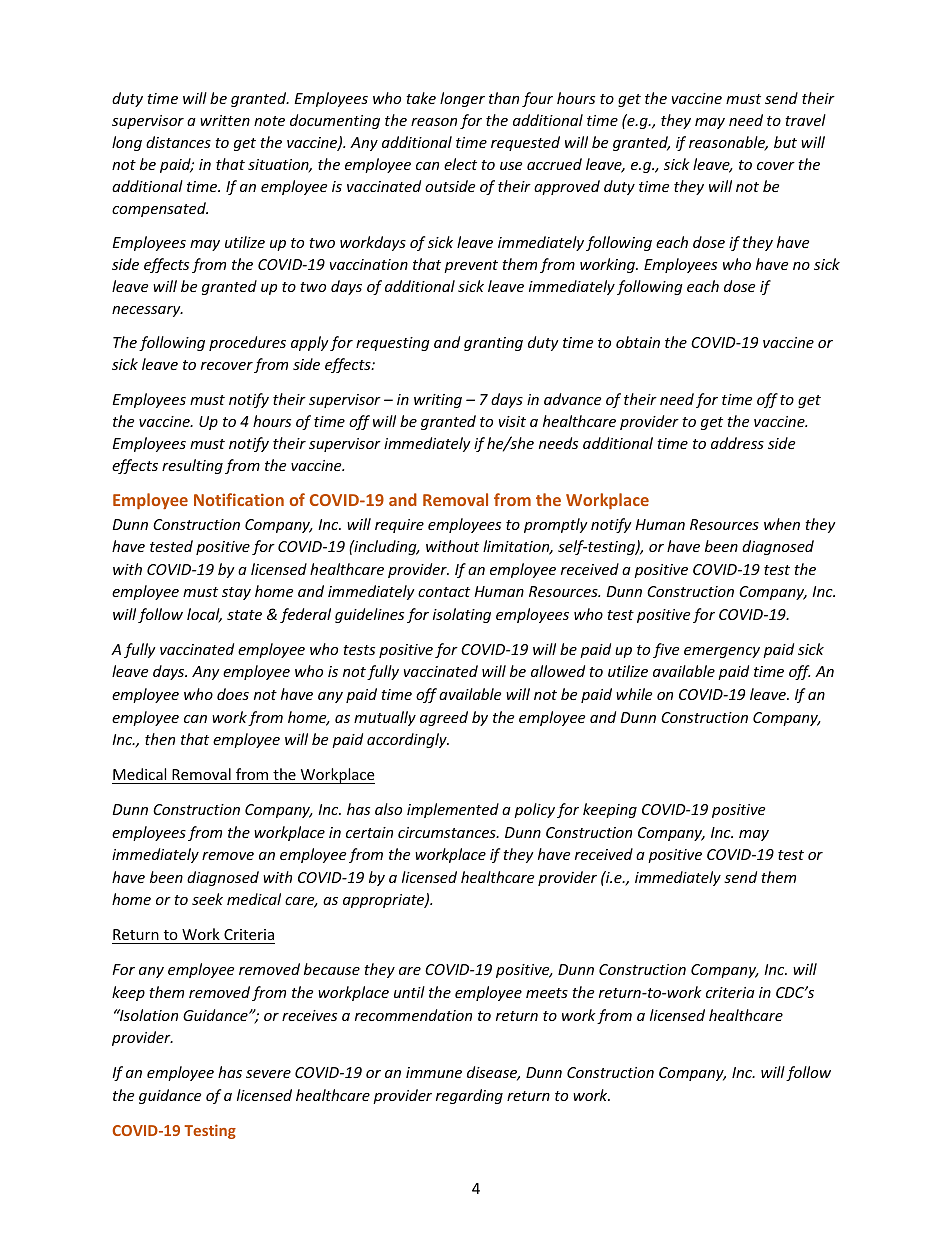 The height and width of the image is (1233, 952). Describe the element at coordinates (493, 344) in the image. I see `granting` at that location.
